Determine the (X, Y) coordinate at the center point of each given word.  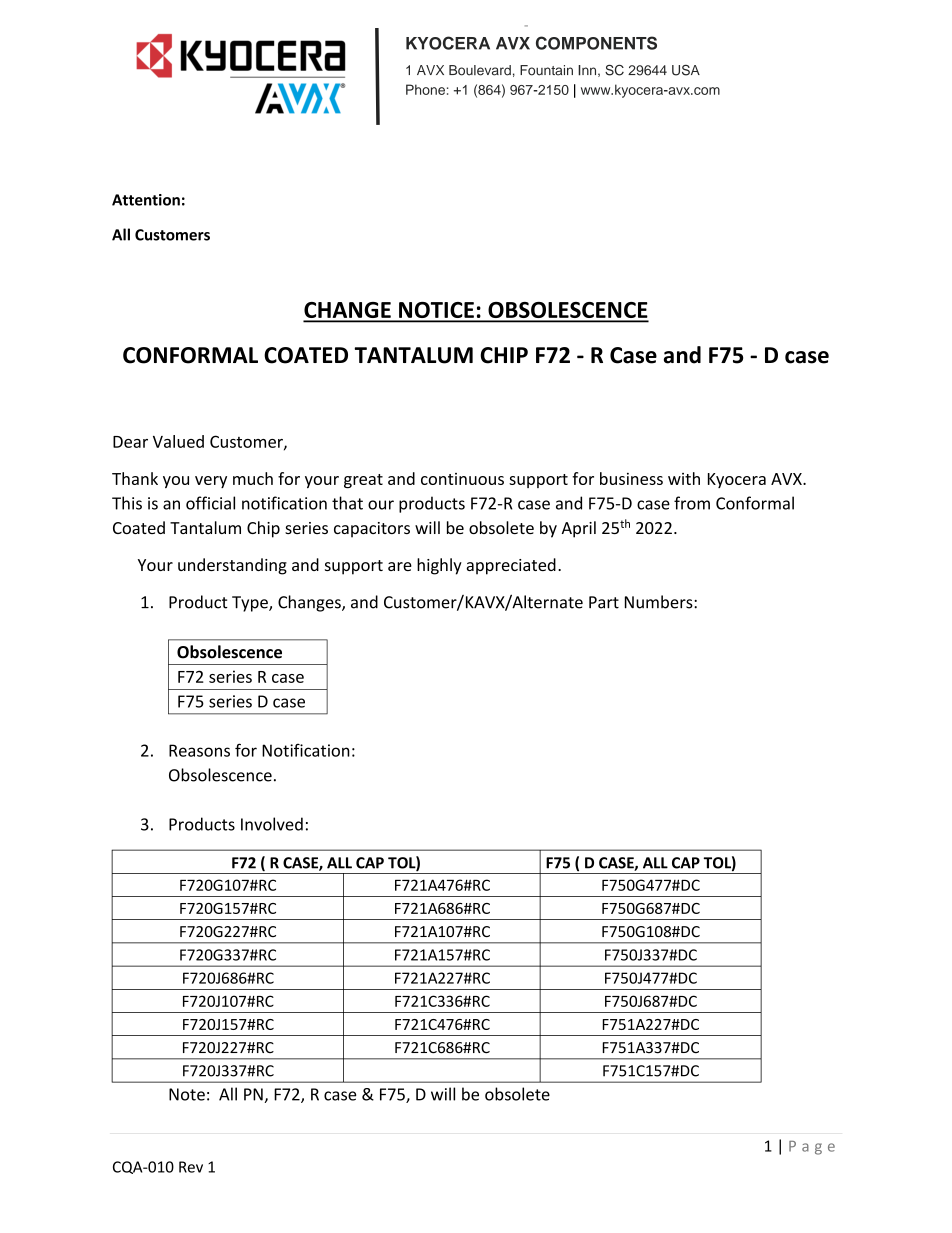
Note (187, 1094)
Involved (272, 824)
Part (604, 602)
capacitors (372, 530)
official (210, 503)
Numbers (660, 602)
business (631, 478)
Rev (191, 1167)
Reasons (199, 750)
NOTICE (436, 311)
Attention (146, 200)
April (579, 529)
